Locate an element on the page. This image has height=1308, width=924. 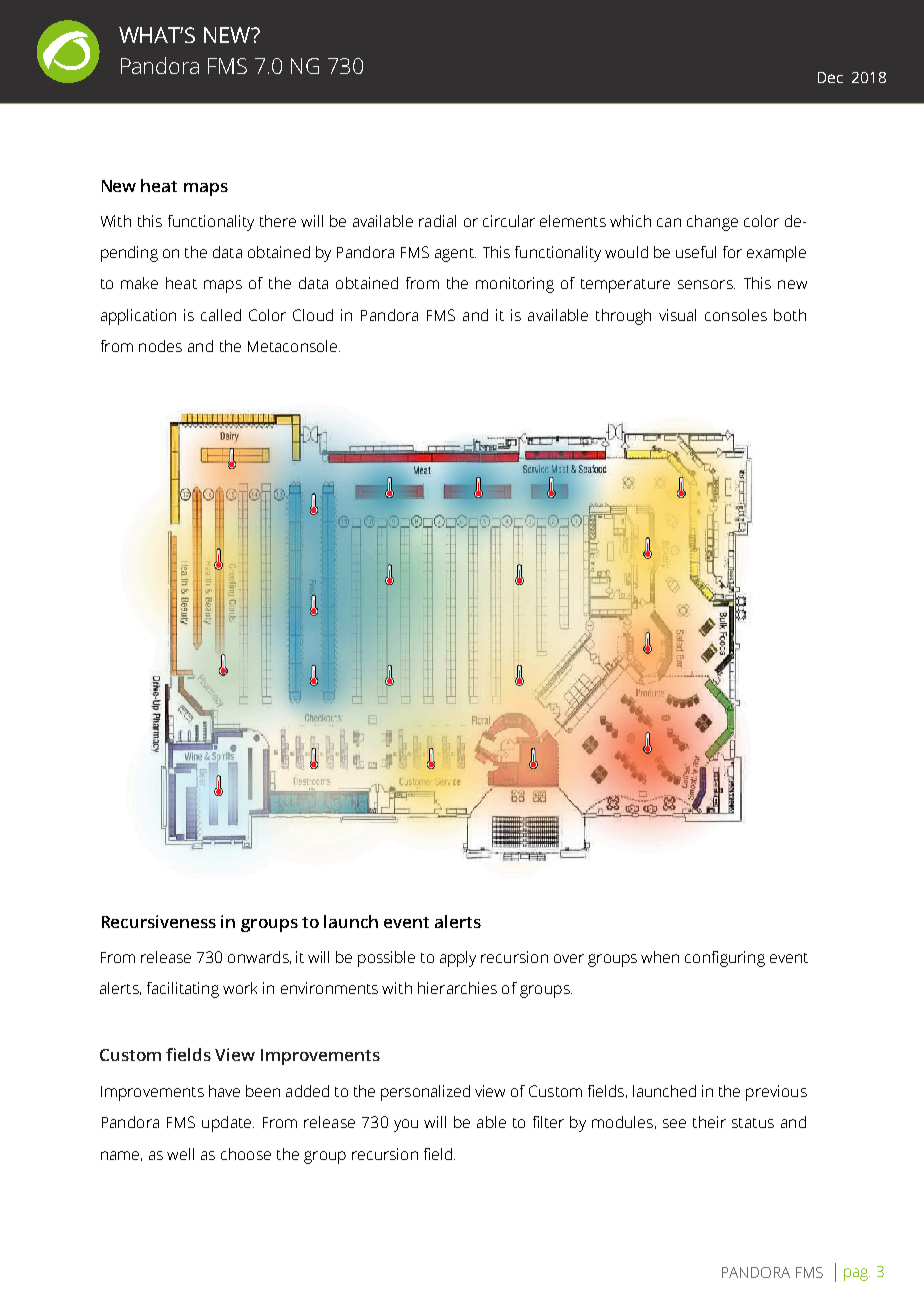
work is located at coordinates (240, 988).
